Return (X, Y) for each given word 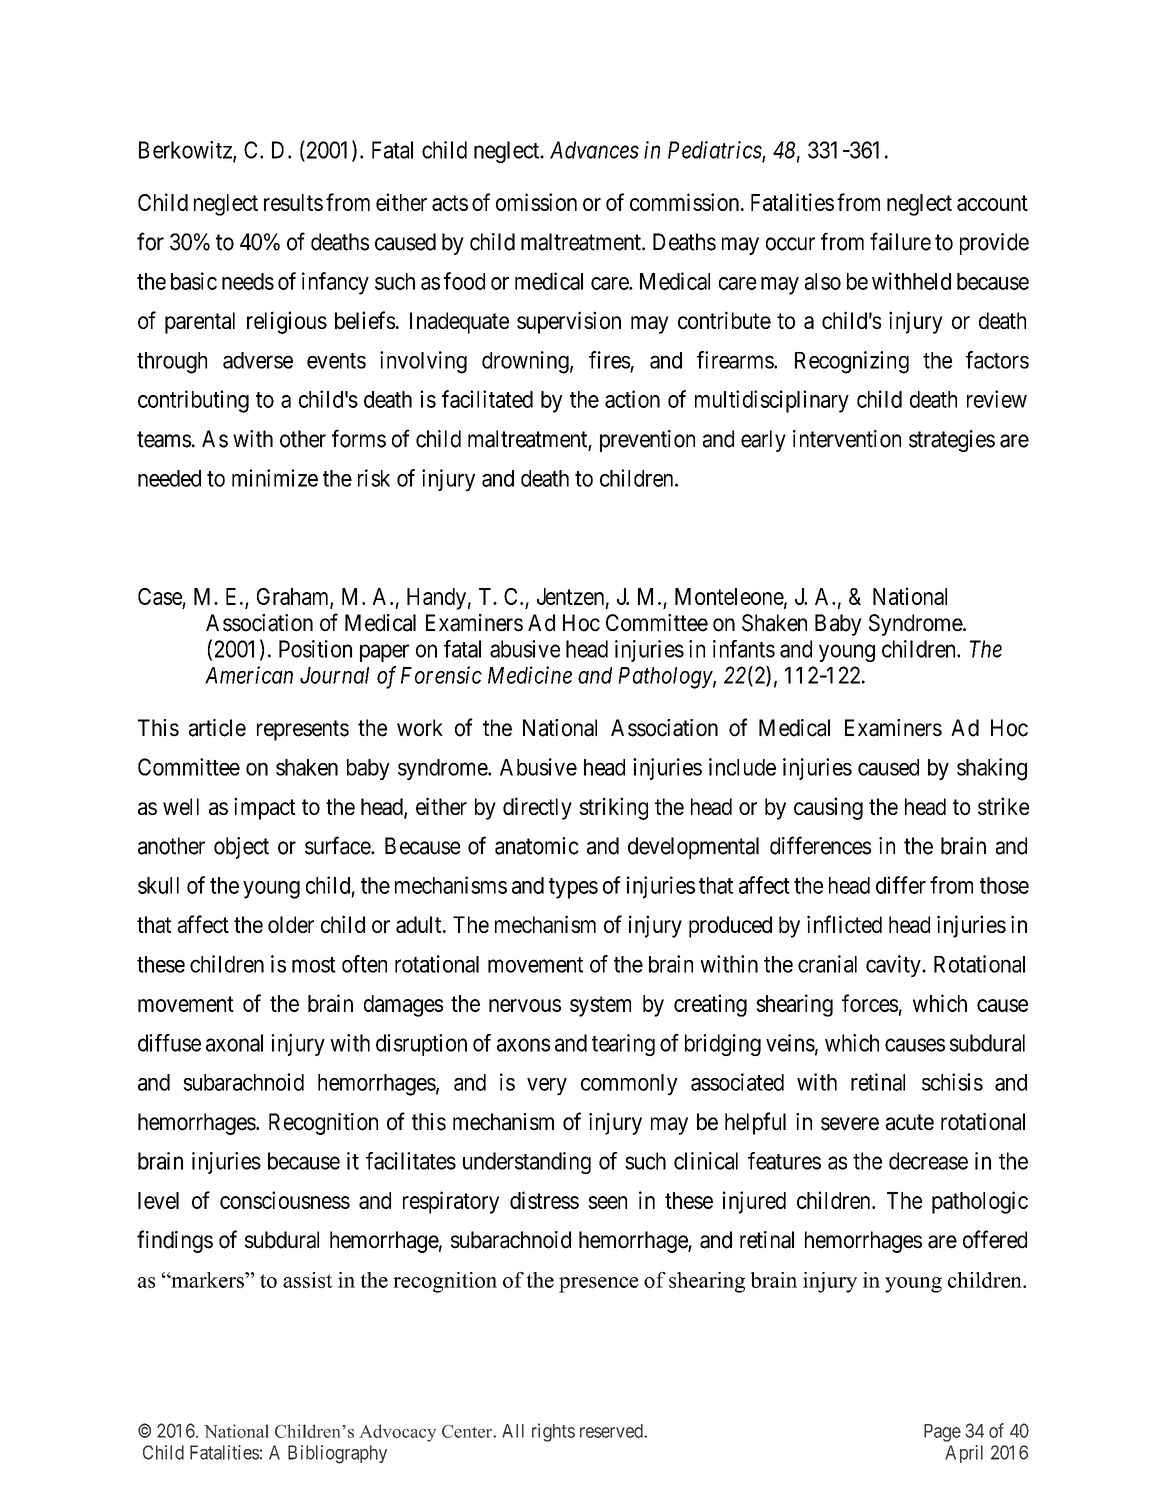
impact (265, 808)
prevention (647, 441)
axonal (234, 1043)
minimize (275, 478)
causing (828, 808)
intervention (847, 439)
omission (536, 202)
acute (910, 1122)
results (293, 202)
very (547, 1087)
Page (942, 1433)
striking (614, 808)
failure (900, 241)
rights (553, 1432)
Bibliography (337, 1454)
